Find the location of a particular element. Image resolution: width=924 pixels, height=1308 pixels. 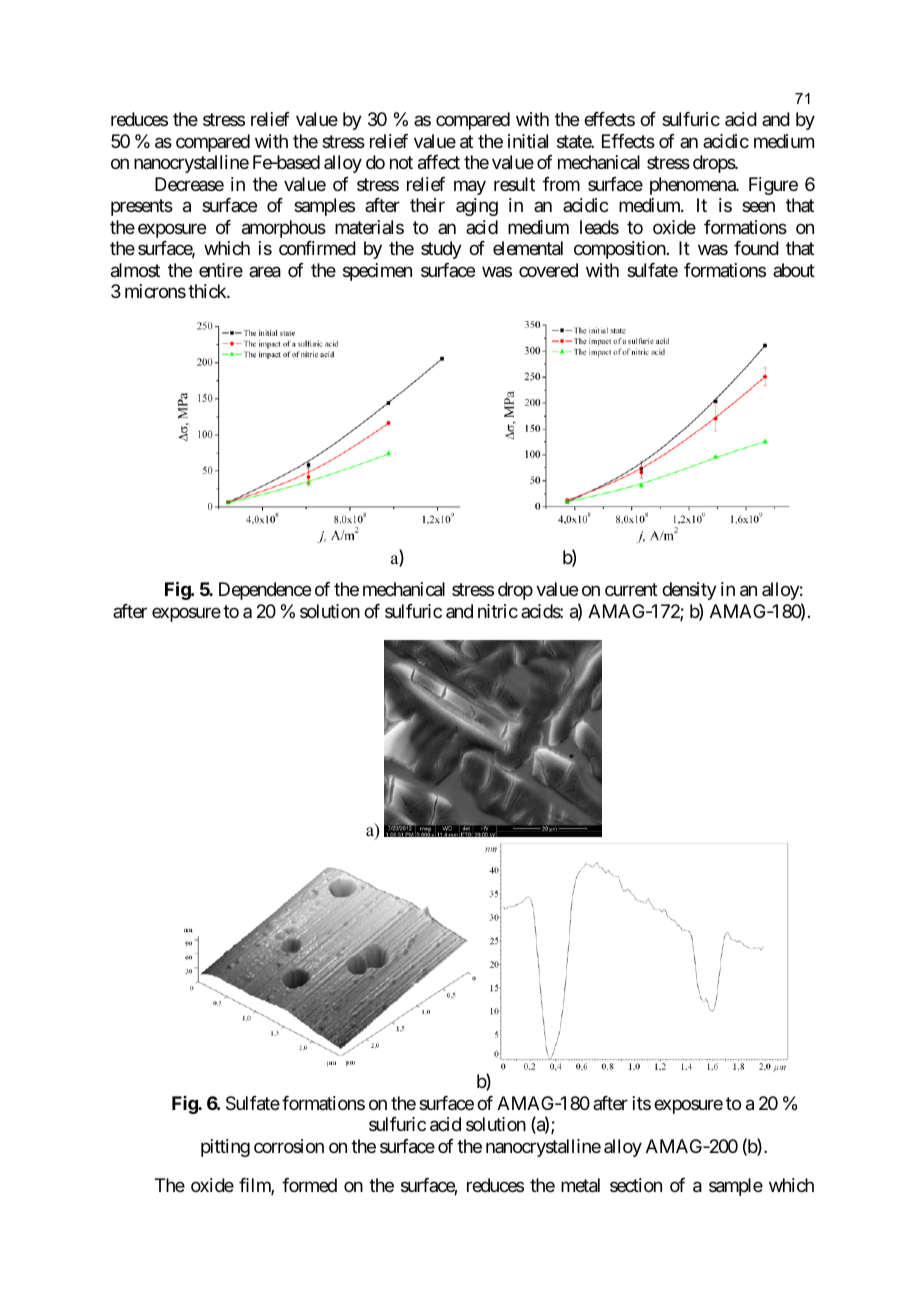

amorphous is located at coordinates (284, 229).
